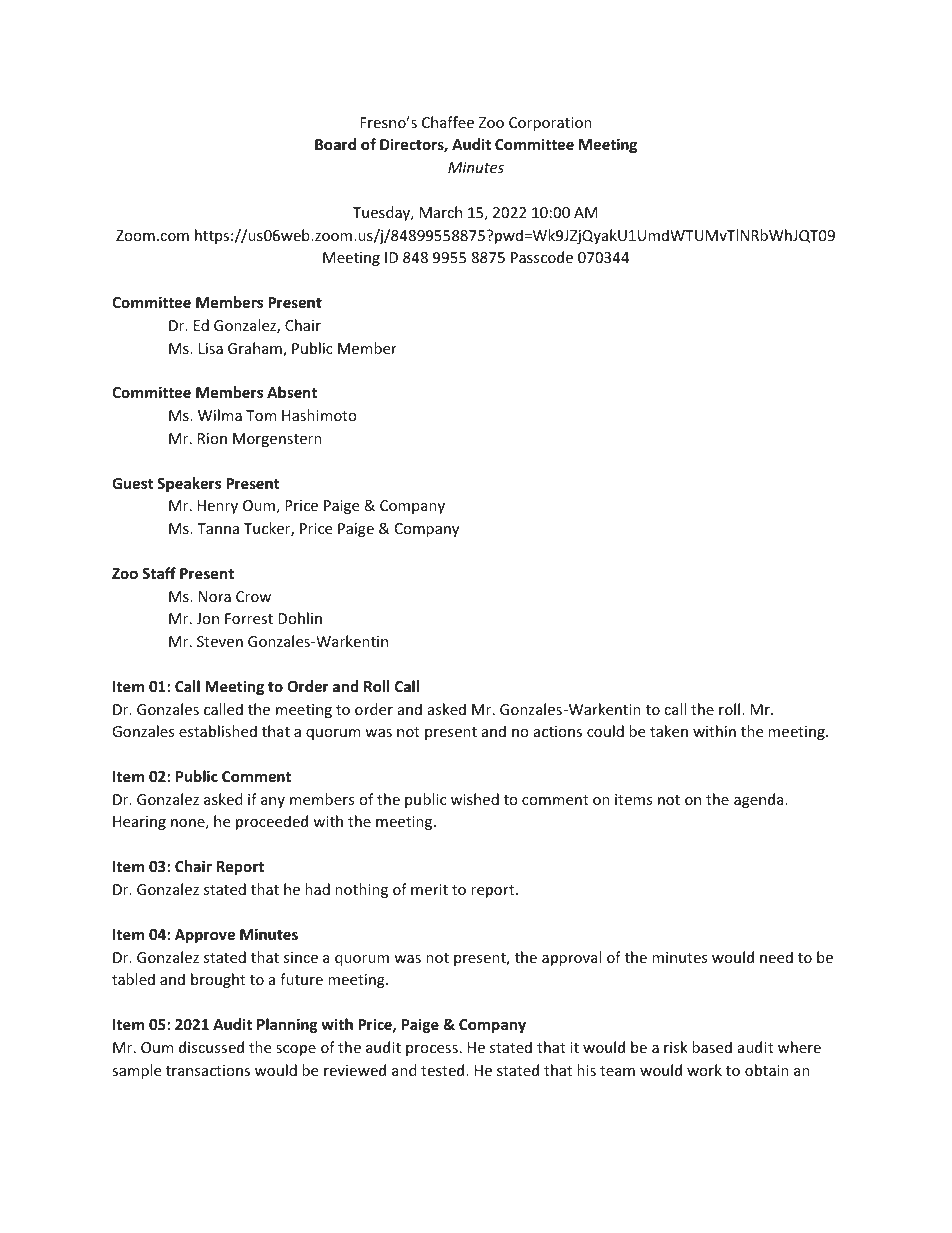 This document has height=1233, width=952. What do you see at coordinates (550, 124) in the document?
I see `Corporation` at bounding box center [550, 124].
